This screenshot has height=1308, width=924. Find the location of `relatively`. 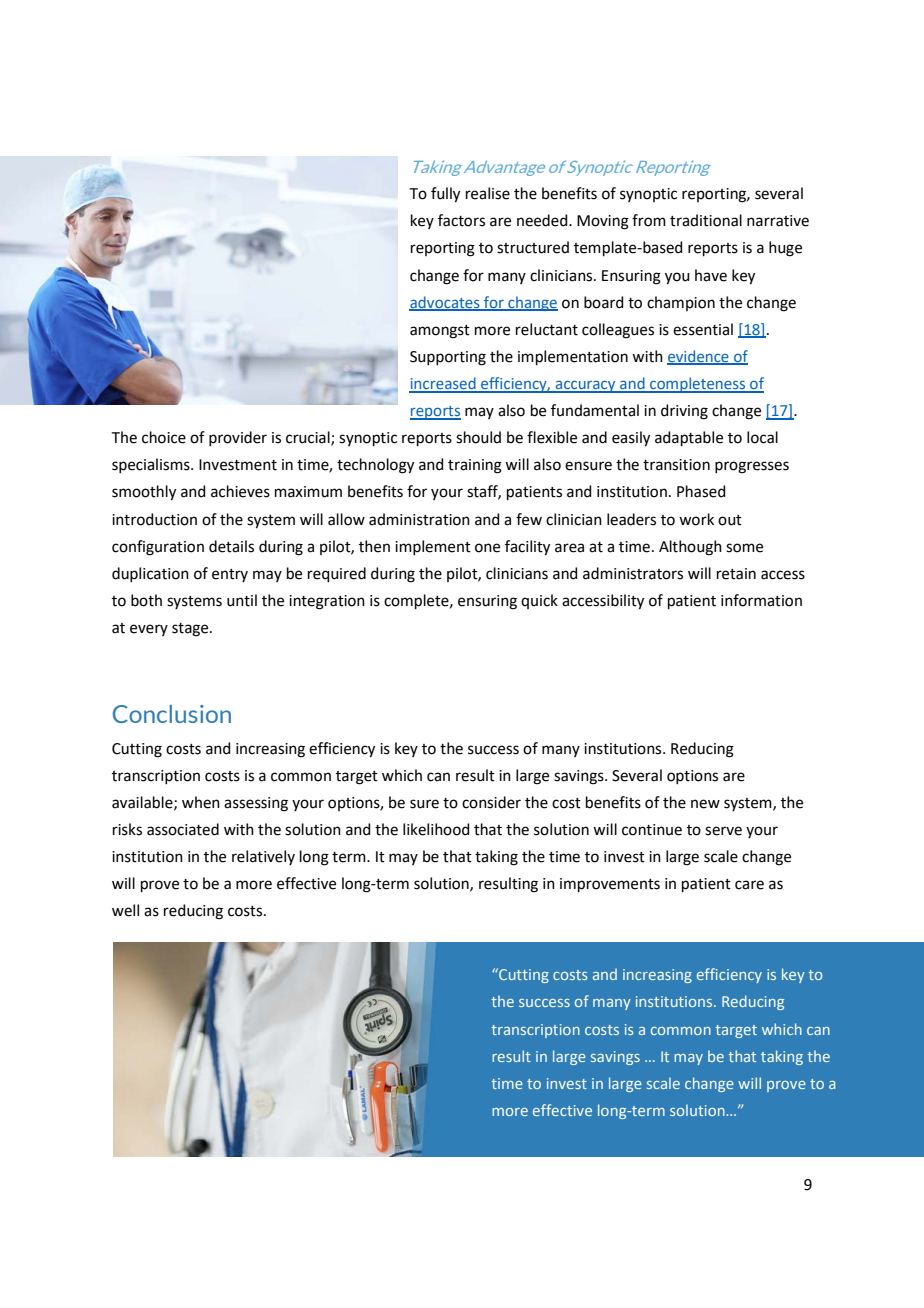

relatively is located at coordinates (263, 857).
